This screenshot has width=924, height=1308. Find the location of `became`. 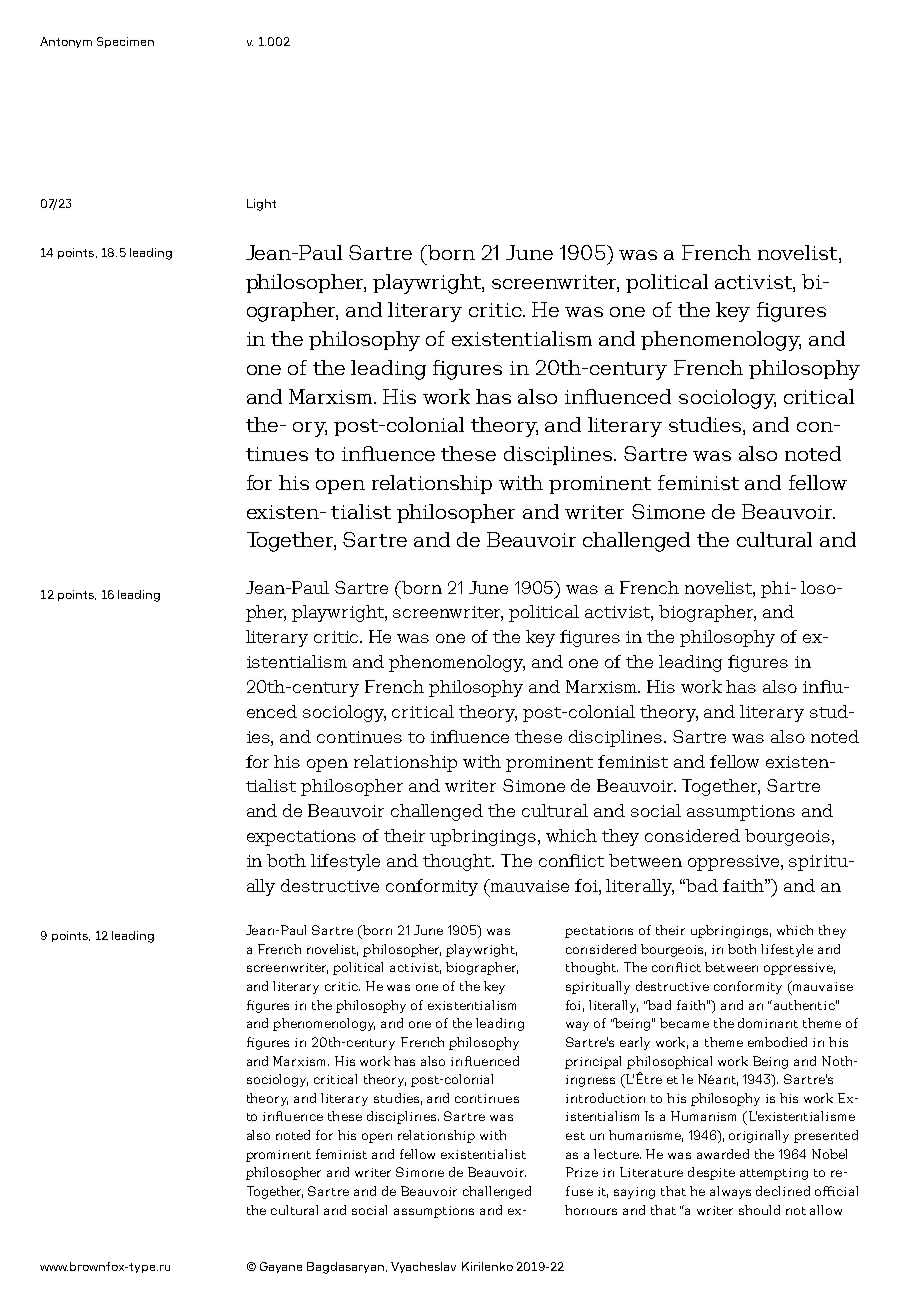

became is located at coordinates (684, 1023).
